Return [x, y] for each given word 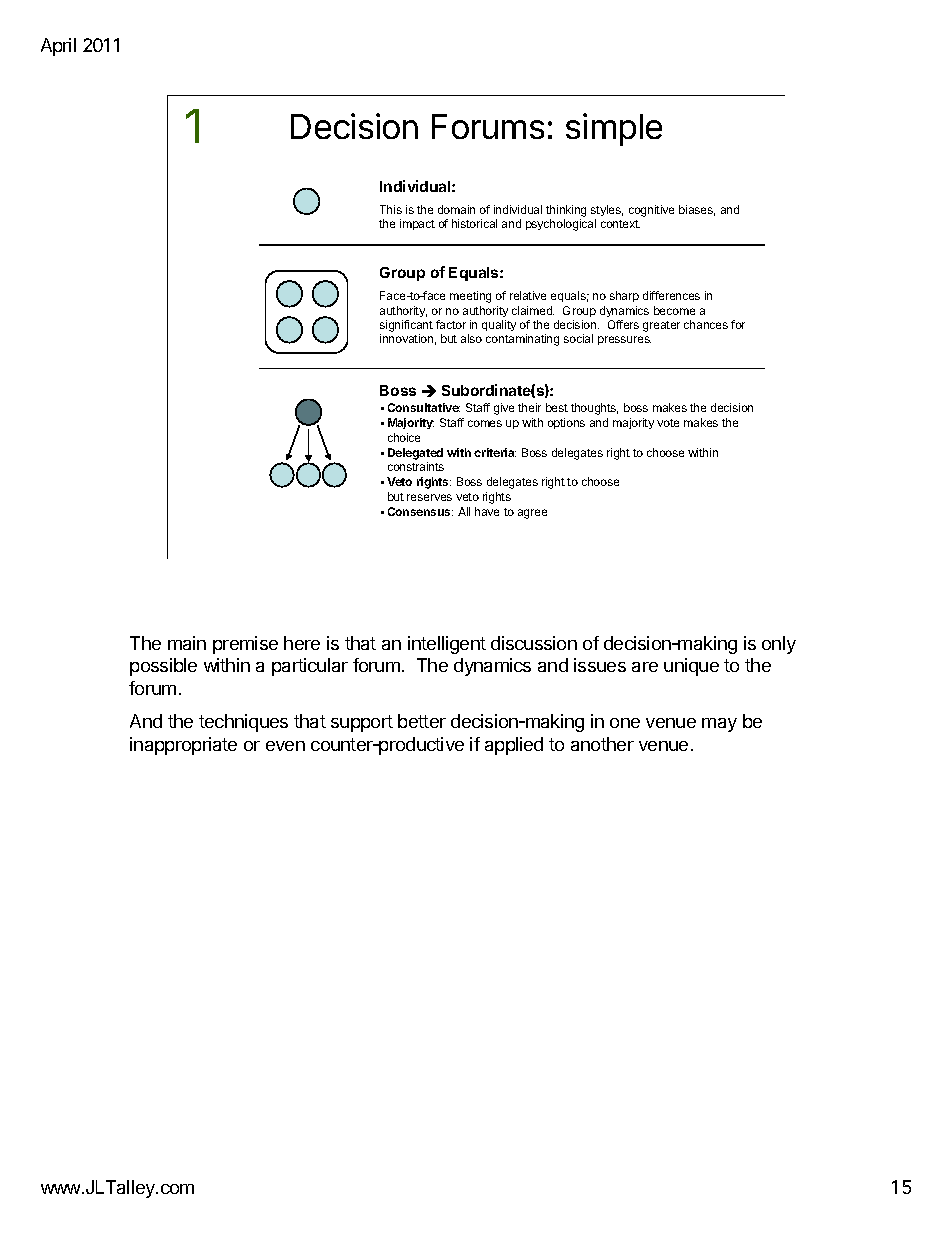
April [58, 47]
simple [614, 129]
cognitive [651, 211]
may [719, 725]
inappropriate [183, 746]
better [422, 721]
